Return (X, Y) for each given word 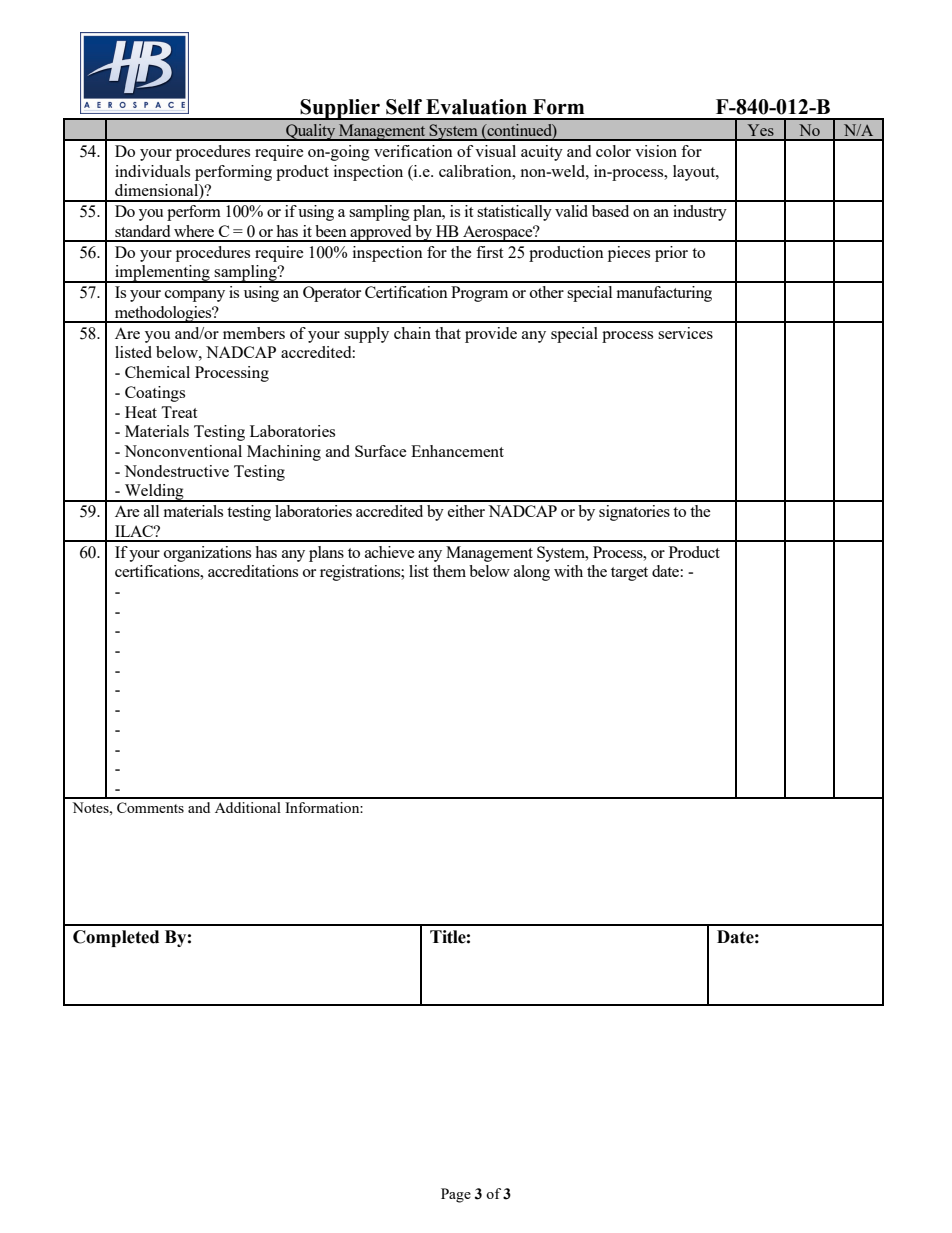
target (629, 574)
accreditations (253, 571)
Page (456, 1195)
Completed (116, 938)
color (613, 151)
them (449, 571)
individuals (152, 171)
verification (413, 151)
